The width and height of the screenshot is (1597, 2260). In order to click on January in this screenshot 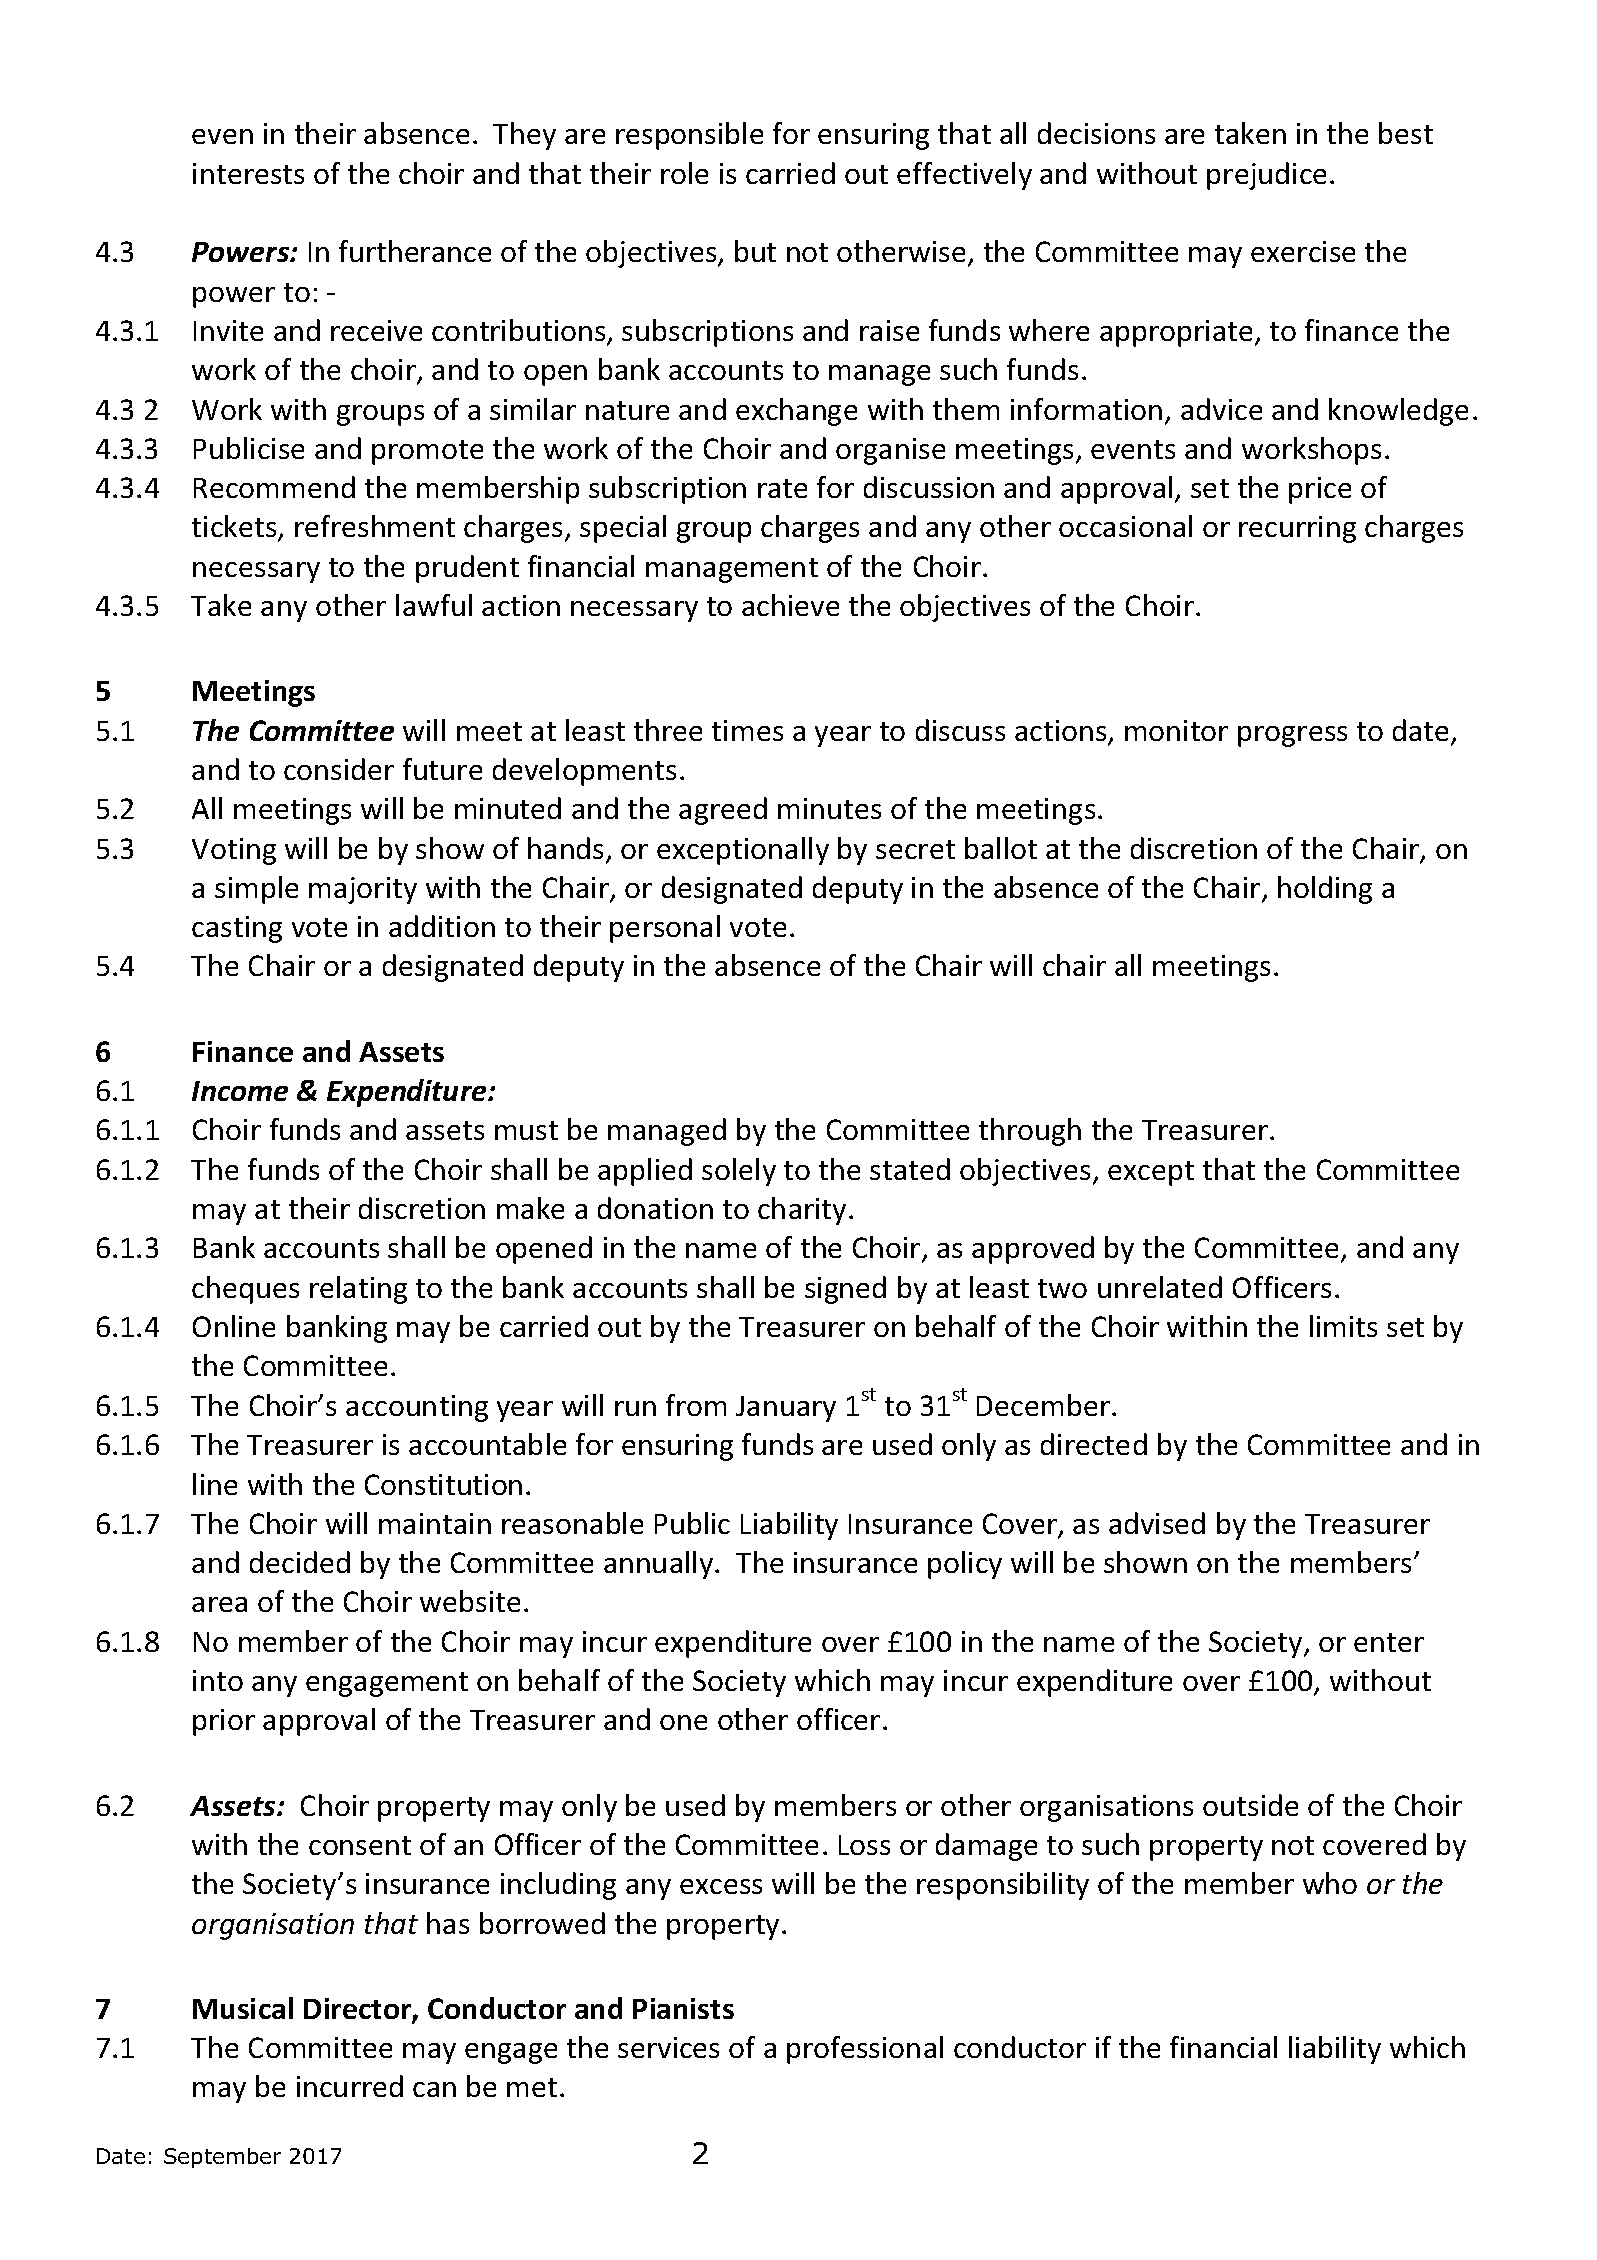, I will do `click(786, 1409)`.
